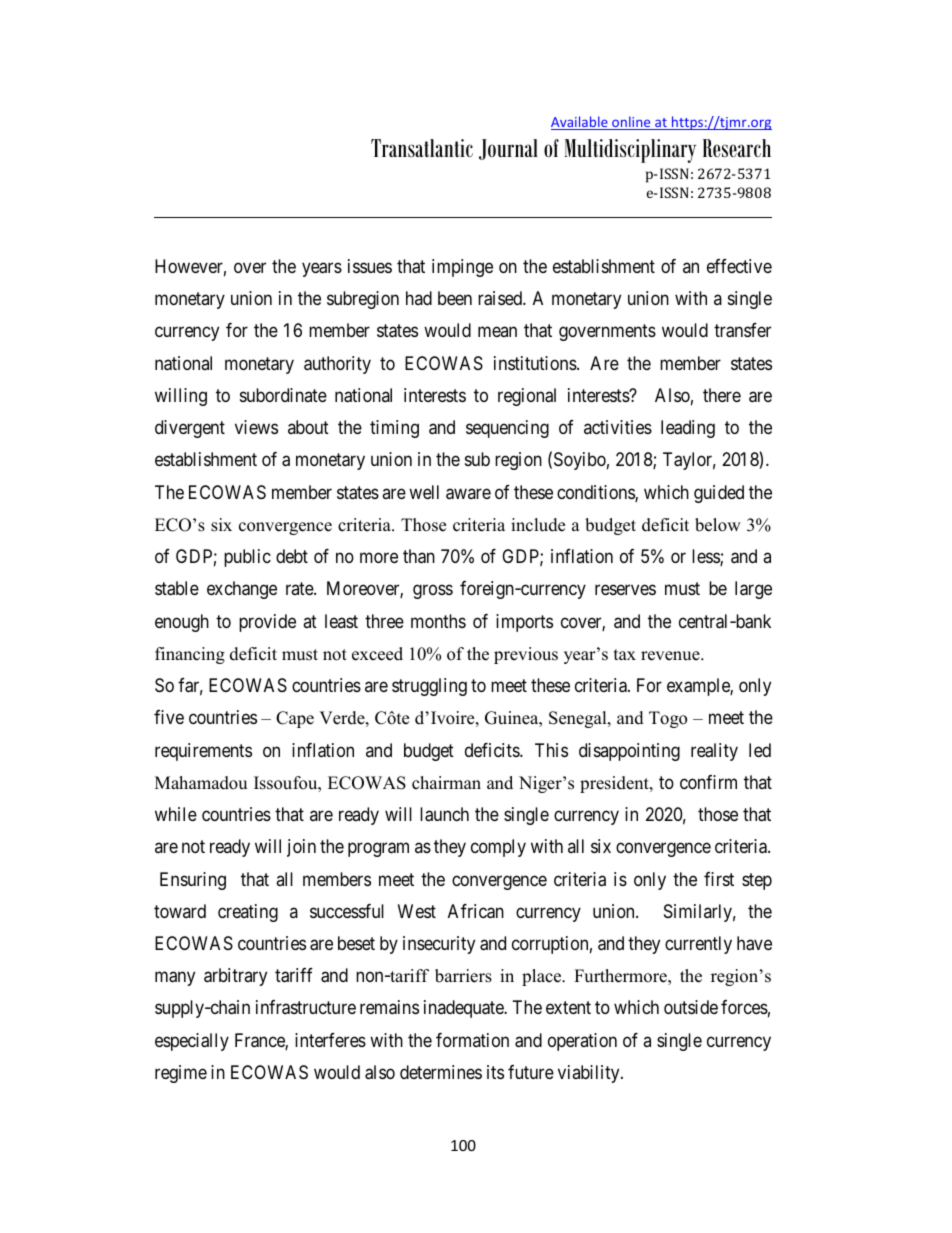  I want to click on outside, so click(691, 1007).
